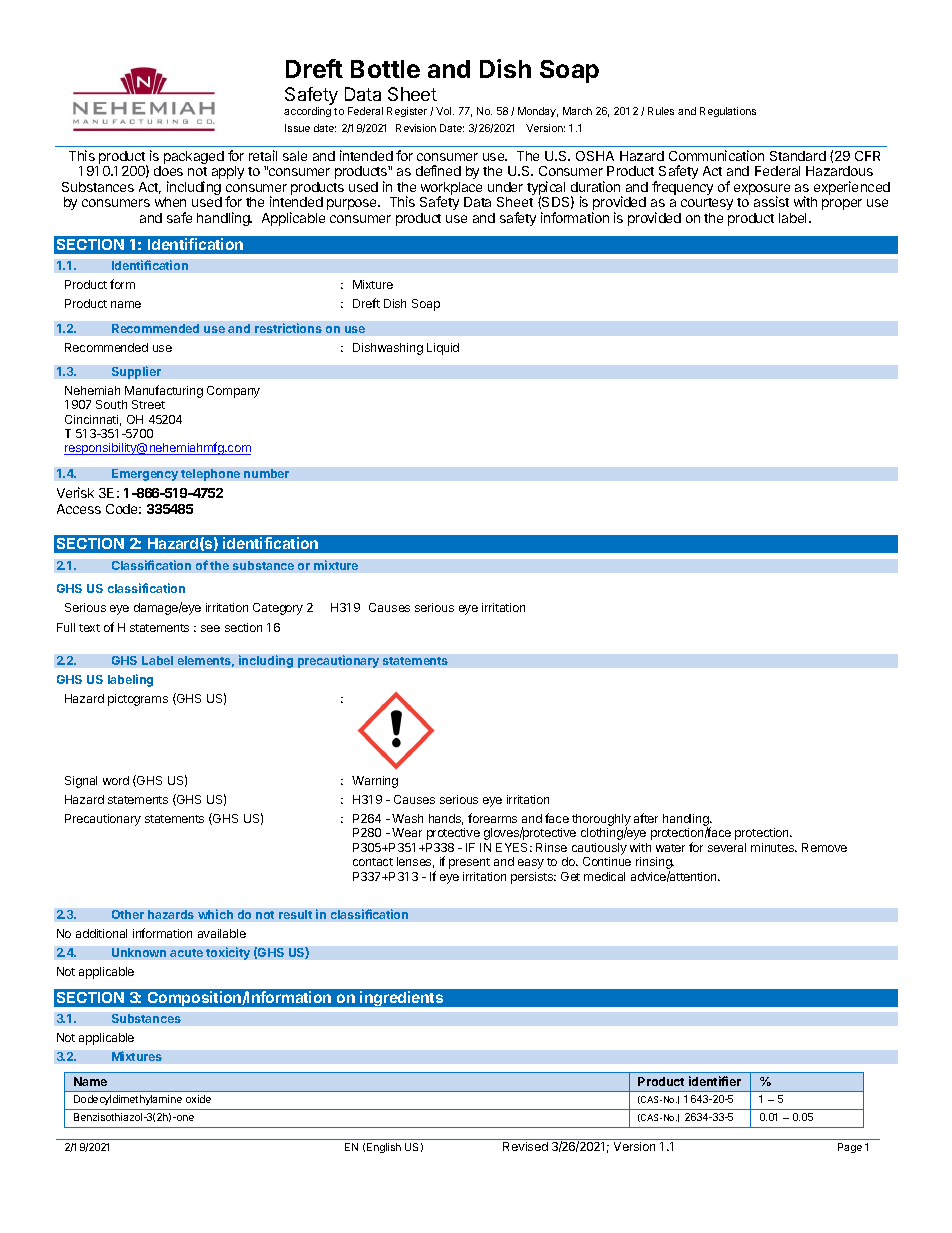 The image size is (952, 1233). Describe the element at coordinates (443, 349) in the screenshot. I see `Liquid` at that location.
